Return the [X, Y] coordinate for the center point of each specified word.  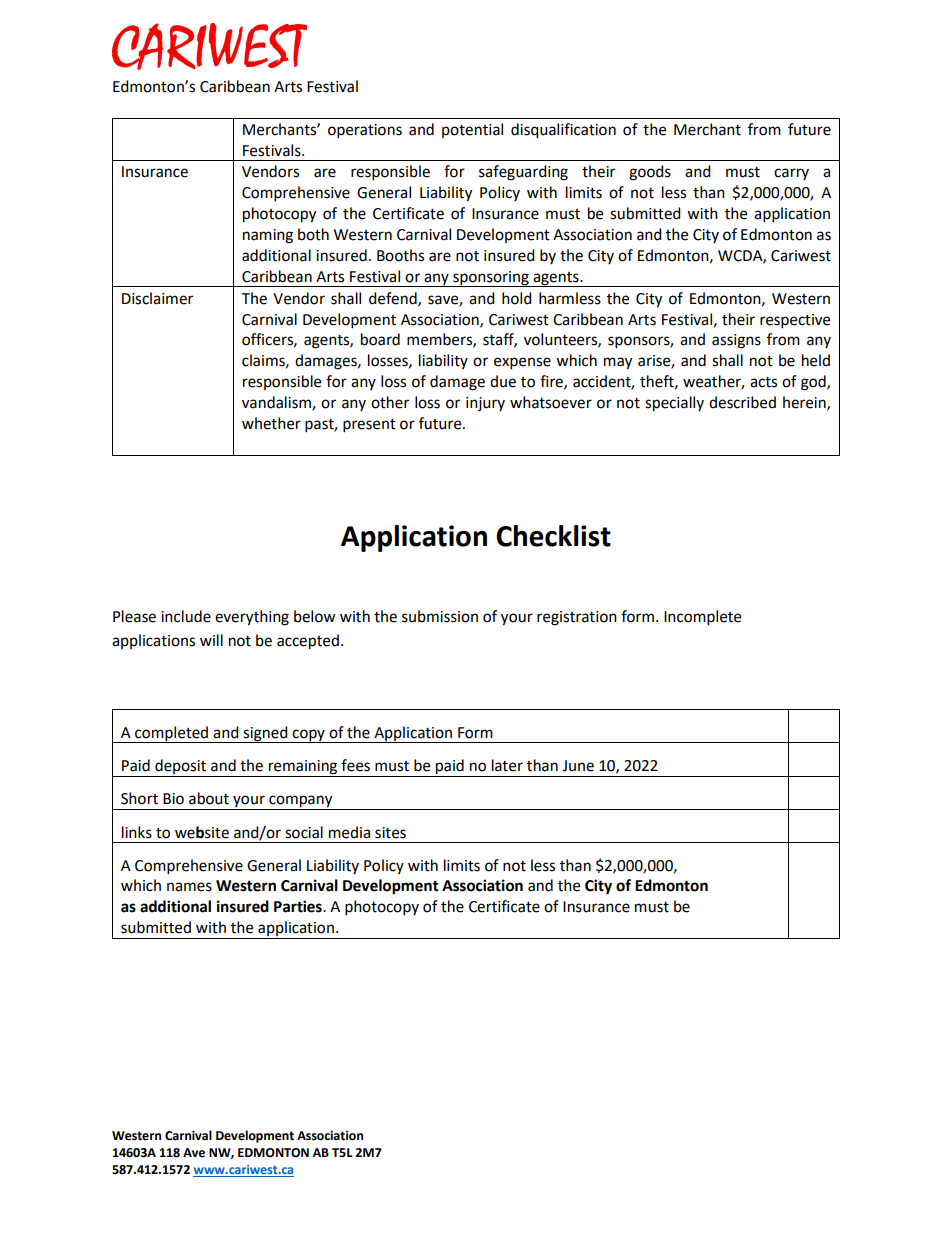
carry [791, 174]
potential [472, 130]
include [186, 616]
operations [365, 131]
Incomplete [702, 618]
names [189, 887]
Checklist [553, 536]
